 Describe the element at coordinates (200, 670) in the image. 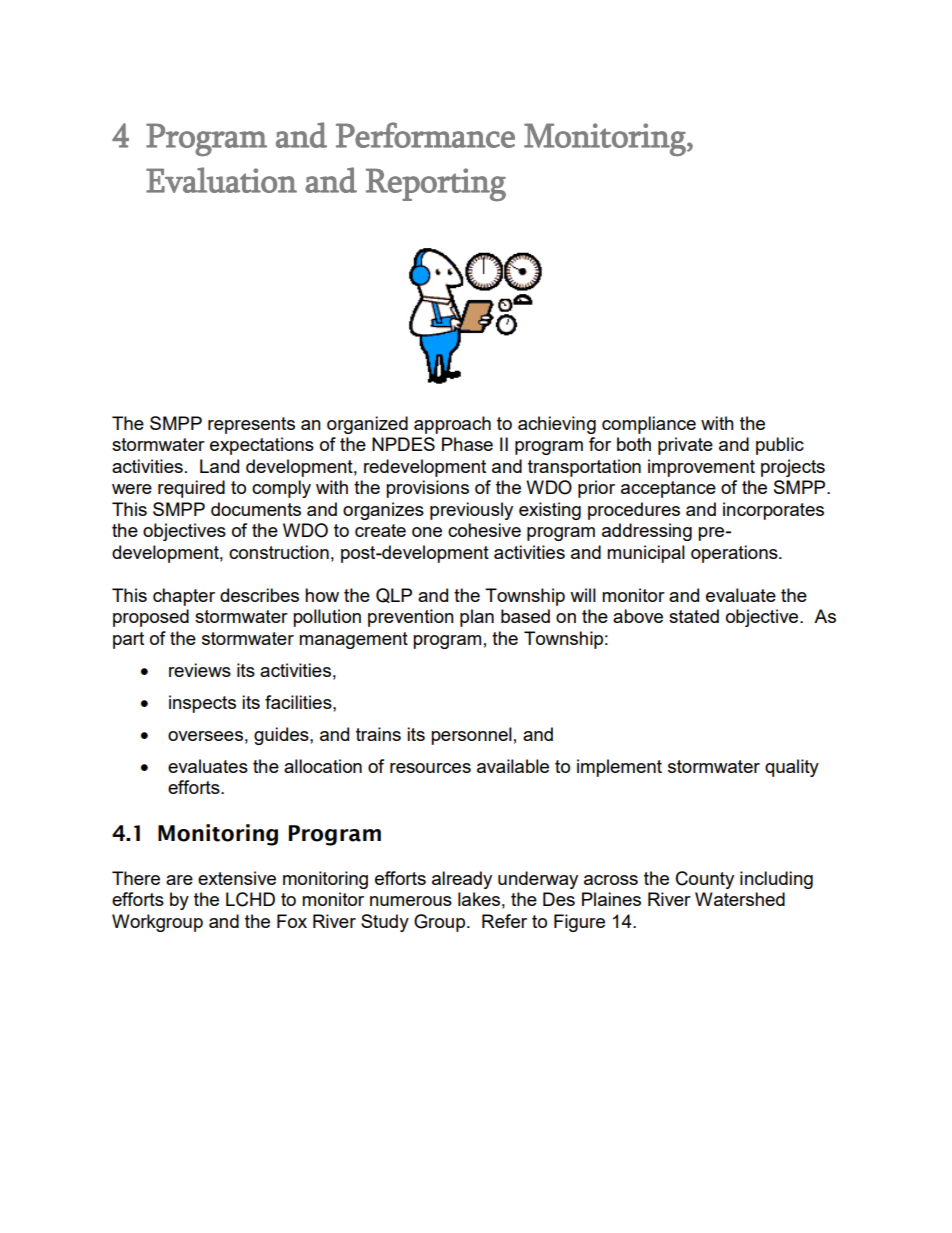

I see `reviews` at that location.
